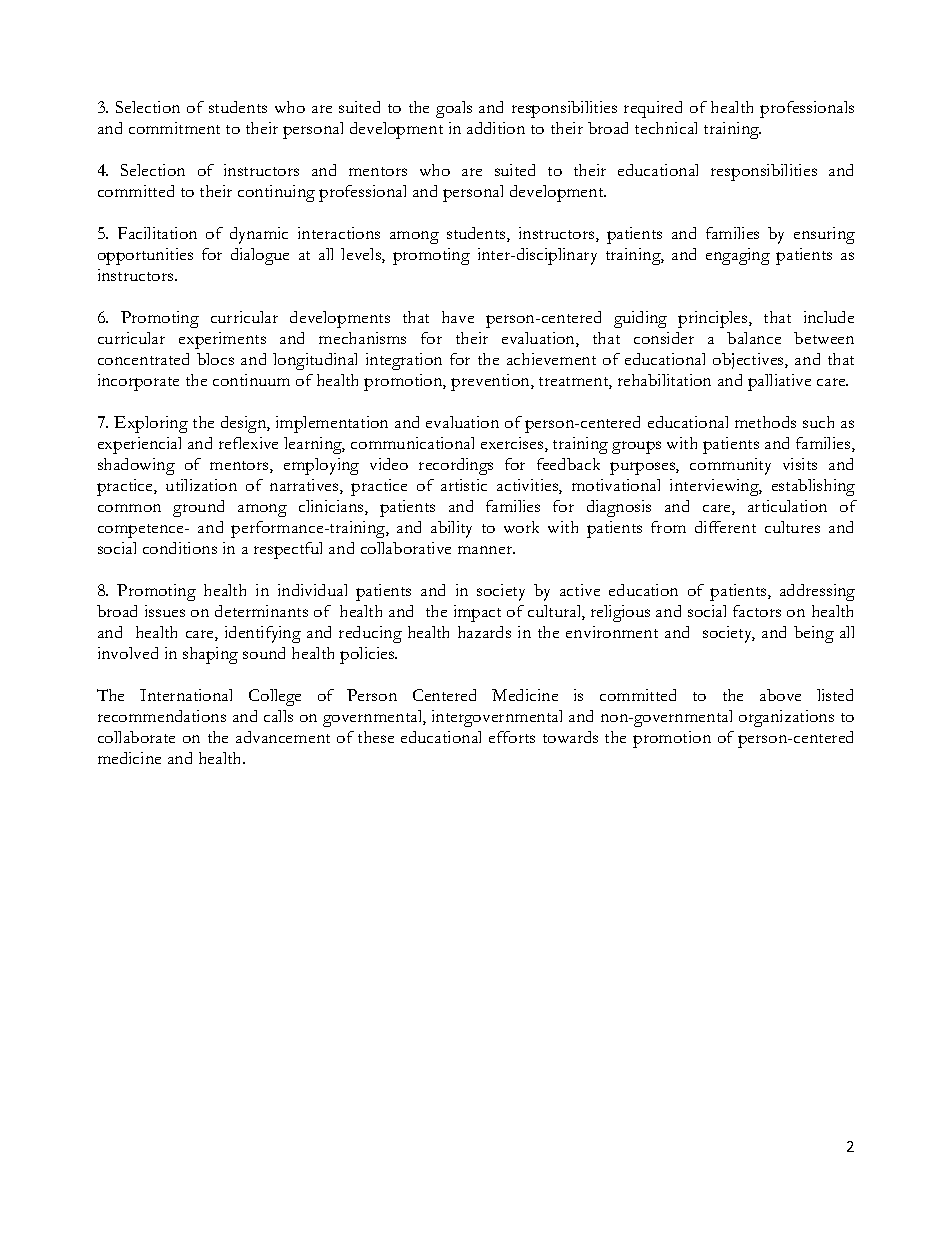  I want to click on utilization, so click(201, 485).
